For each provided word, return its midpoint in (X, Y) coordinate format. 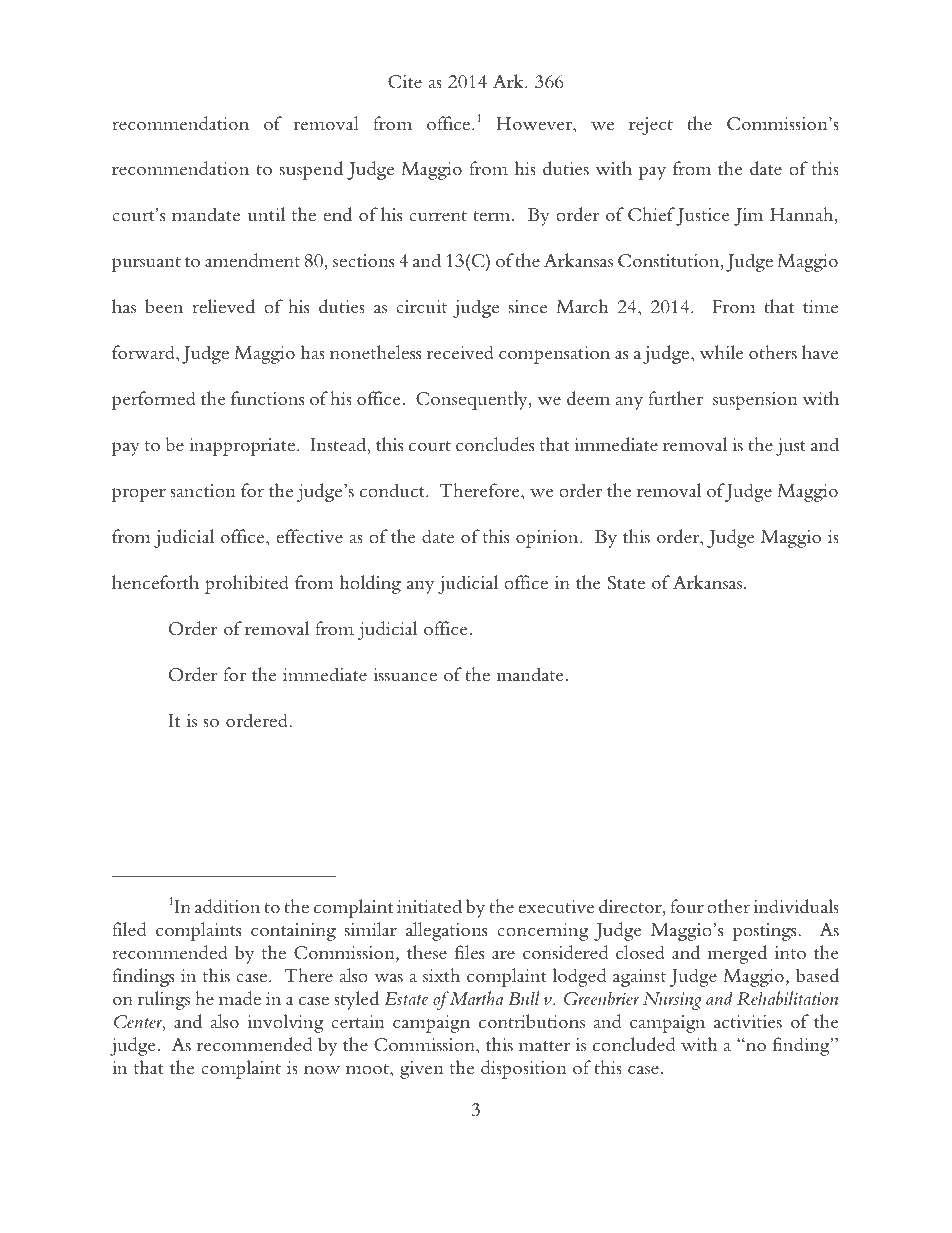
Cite (405, 82)
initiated (429, 906)
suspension (755, 401)
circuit (421, 306)
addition (227, 906)
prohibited (247, 584)
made (240, 998)
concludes (495, 444)
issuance (405, 674)
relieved (223, 306)
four (687, 906)
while (722, 352)
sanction (203, 490)
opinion (548, 539)
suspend (311, 170)
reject (651, 126)
